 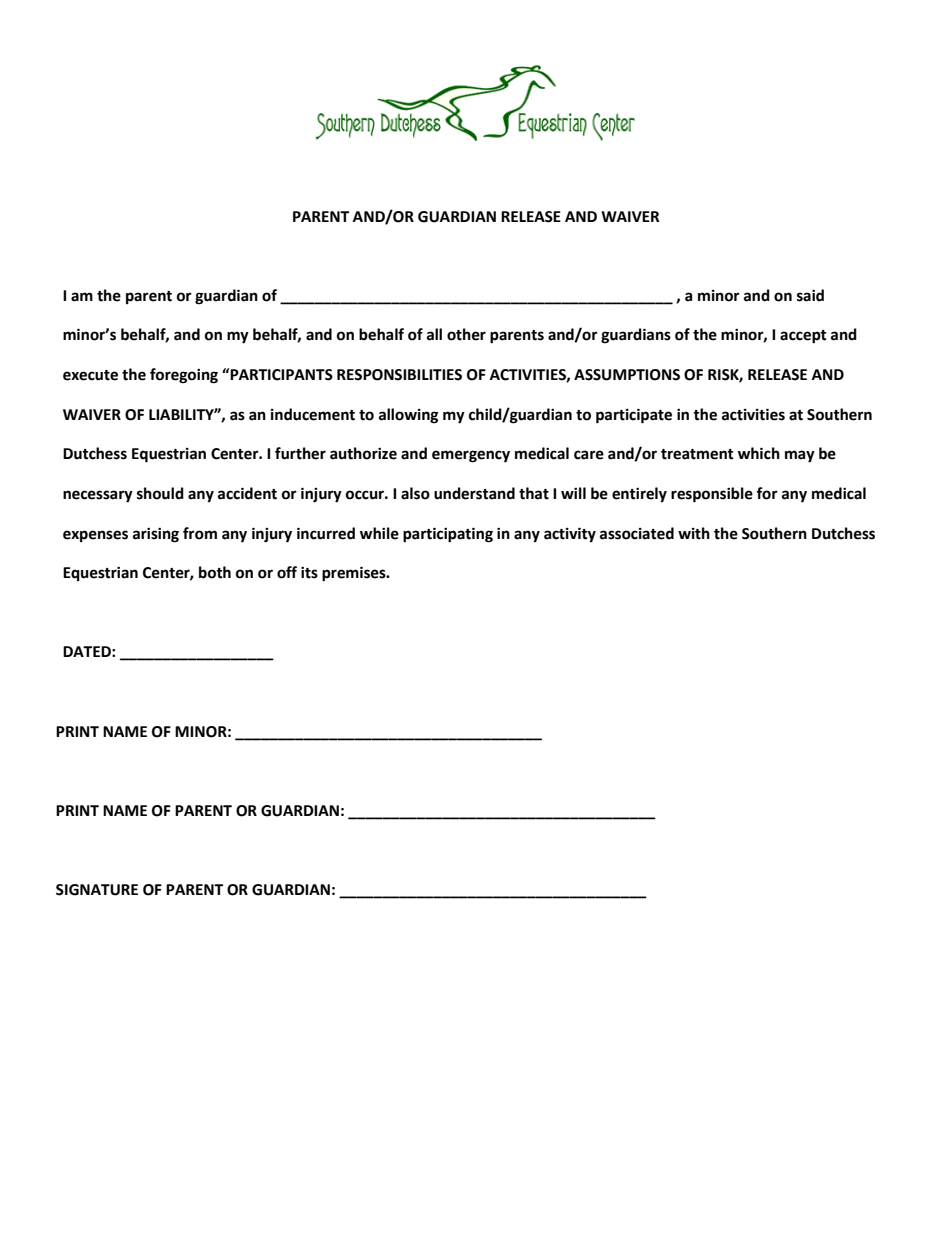 I want to click on its, so click(x=309, y=573).
